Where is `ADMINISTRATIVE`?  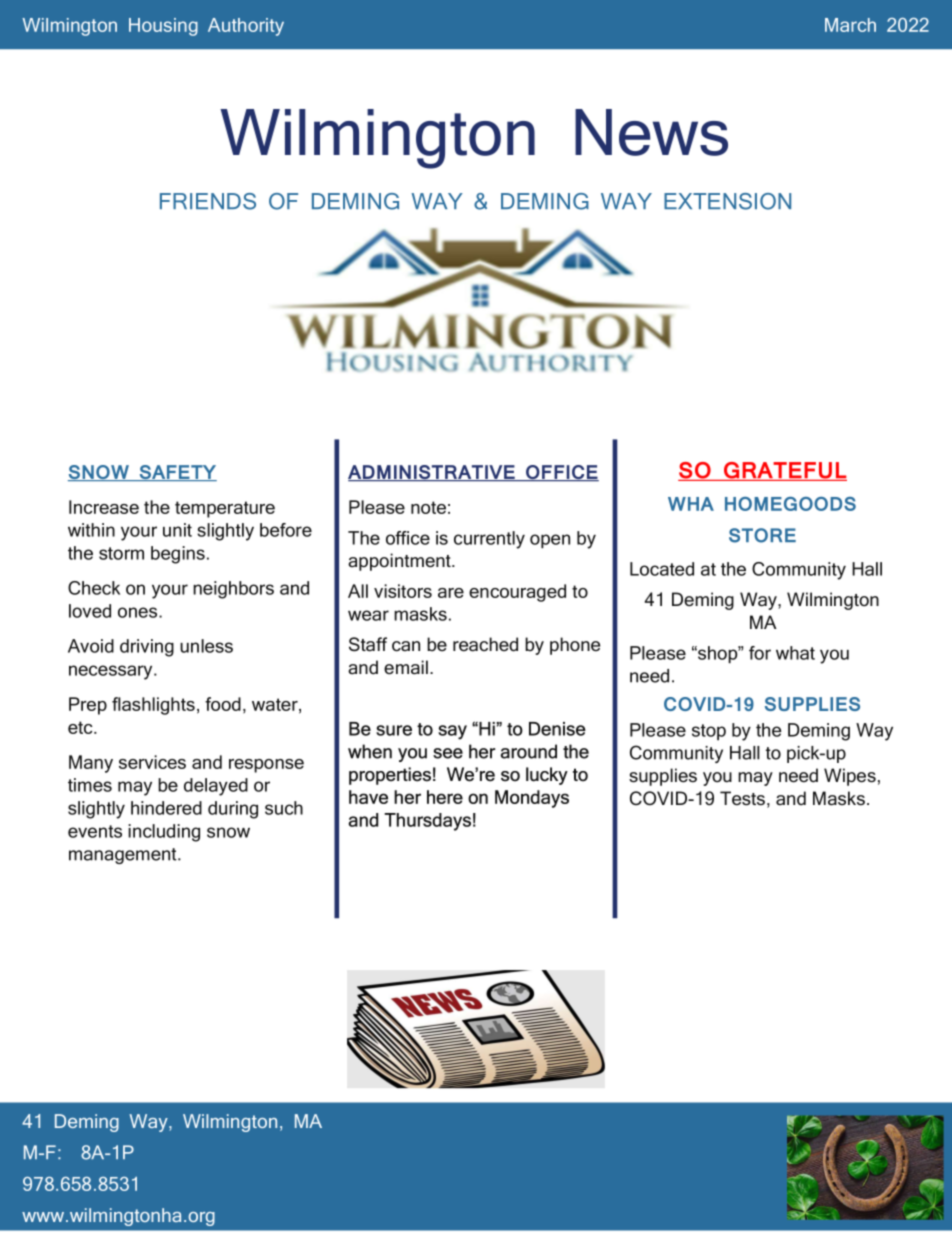 ADMINISTRATIVE is located at coordinates (432, 473).
